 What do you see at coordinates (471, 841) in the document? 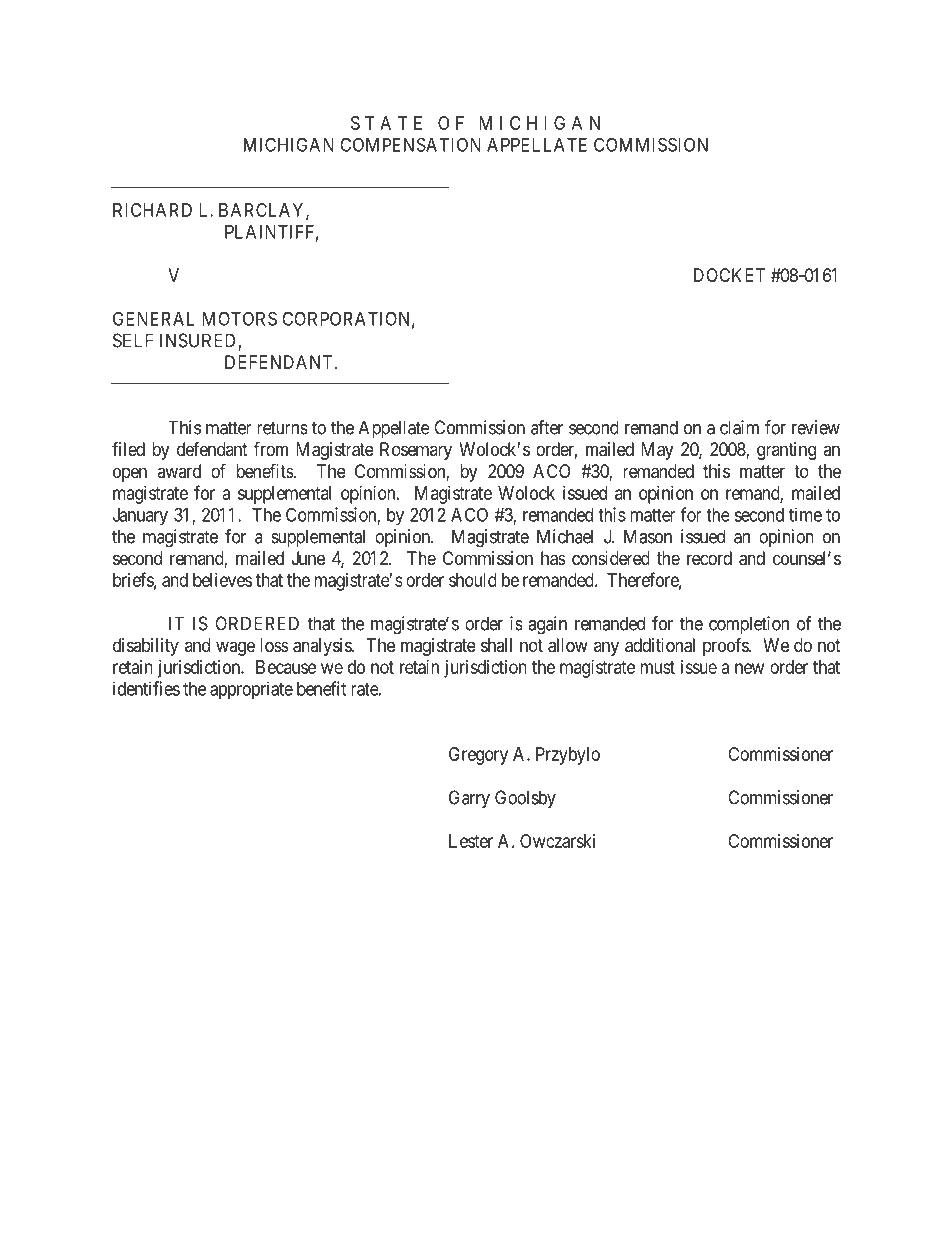
I see `Lester` at bounding box center [471, 841].
